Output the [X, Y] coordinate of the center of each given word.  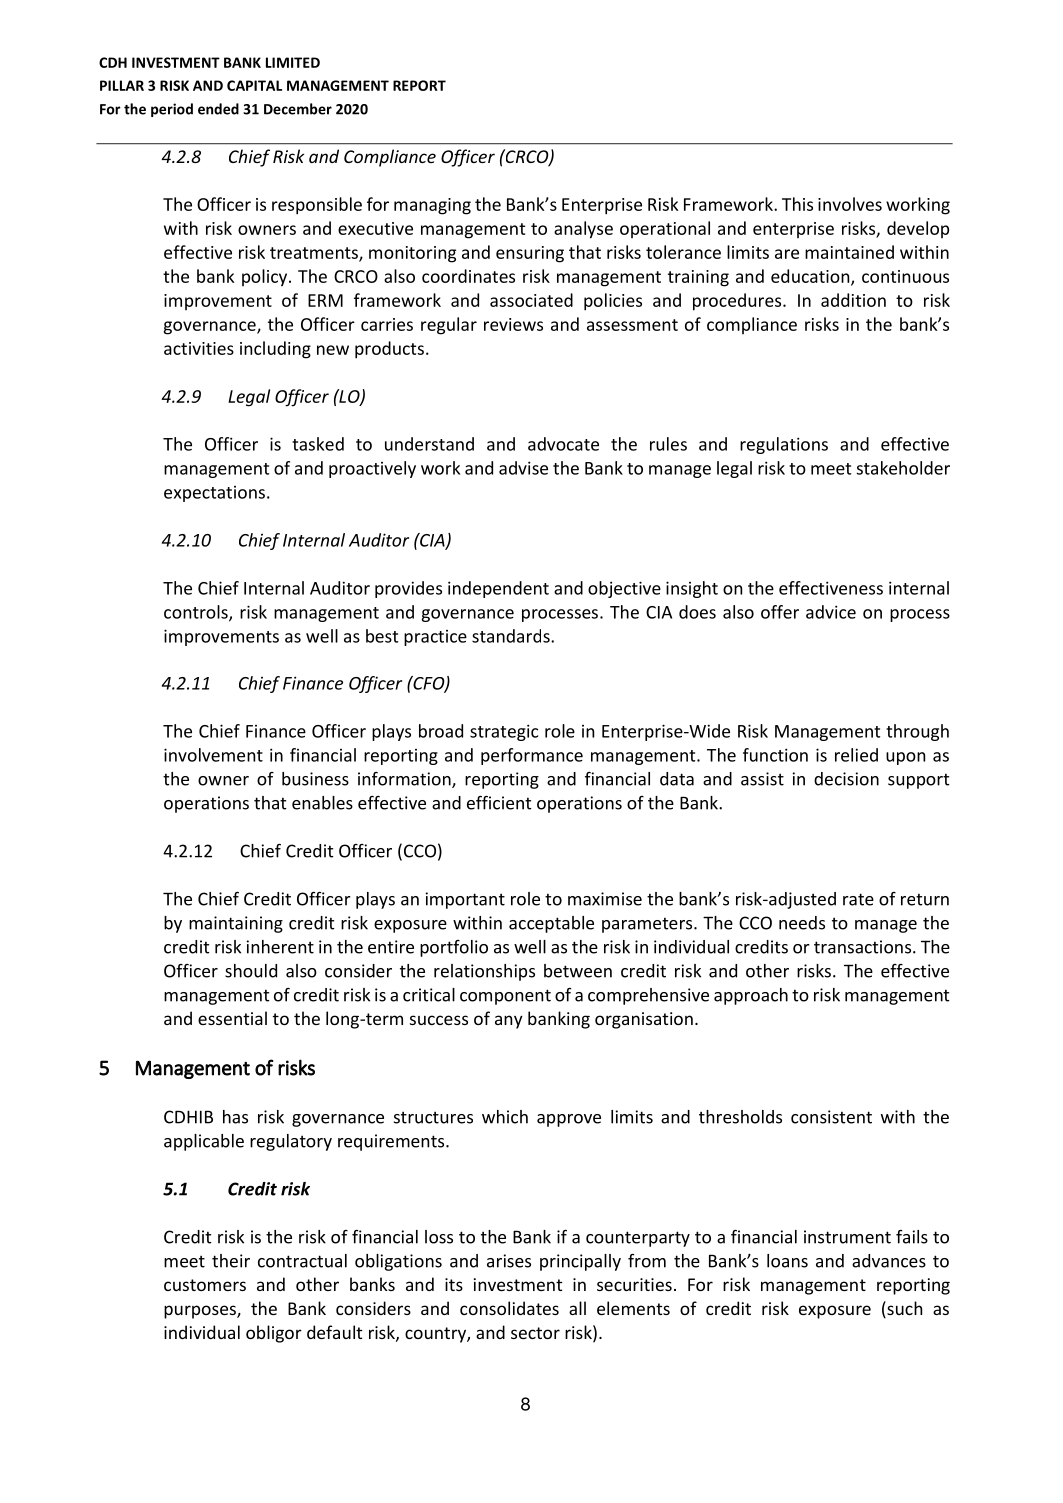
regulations [784, 445]
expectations [214, 494]
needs [802, 923]
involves [850, 204]
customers [205, 1285]
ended [218, 109]
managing [432, 206]
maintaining [236, 924]
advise [523, 468]
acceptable [551, 924]
